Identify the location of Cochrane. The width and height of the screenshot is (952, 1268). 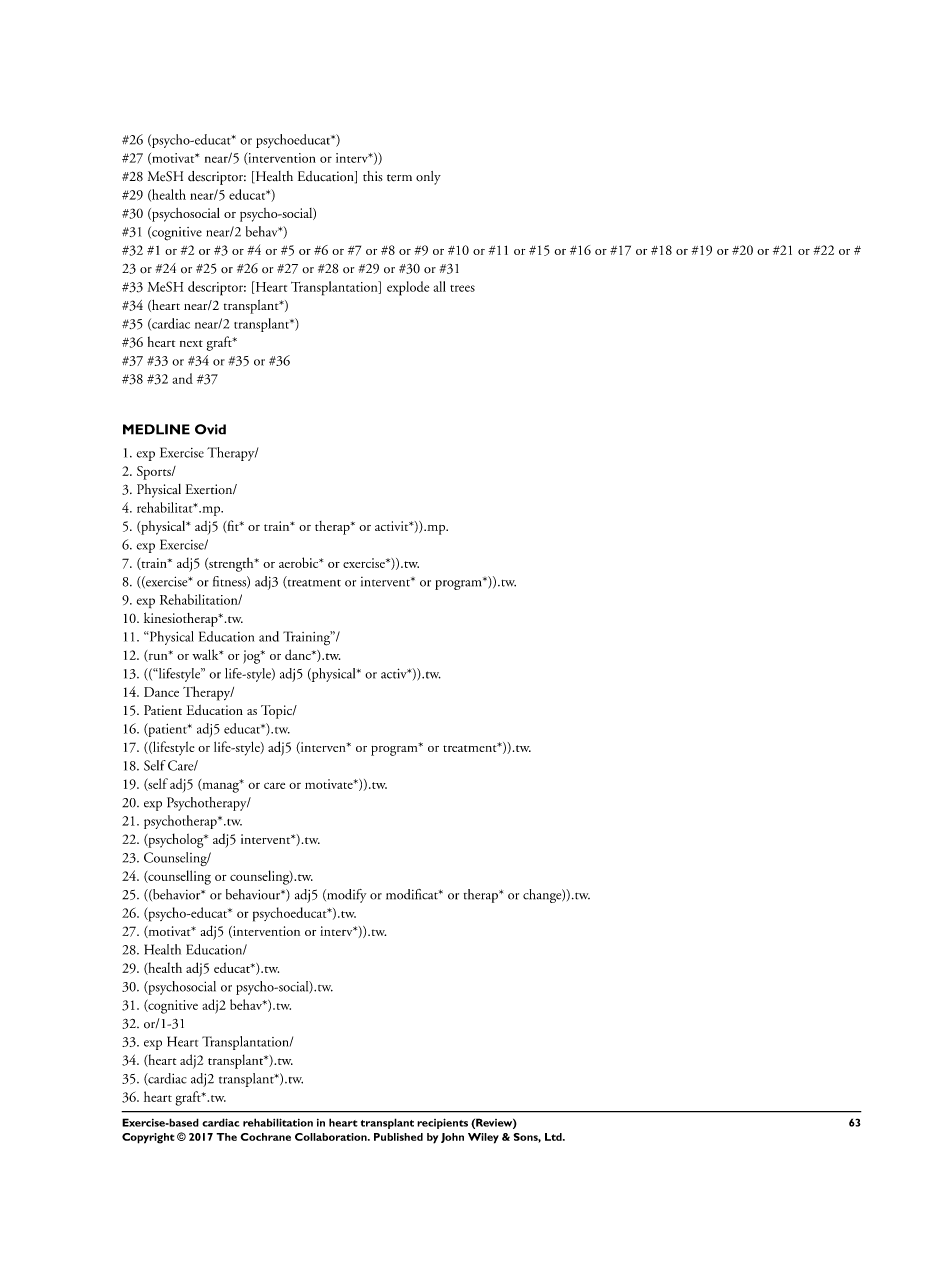
(265, 1137).
